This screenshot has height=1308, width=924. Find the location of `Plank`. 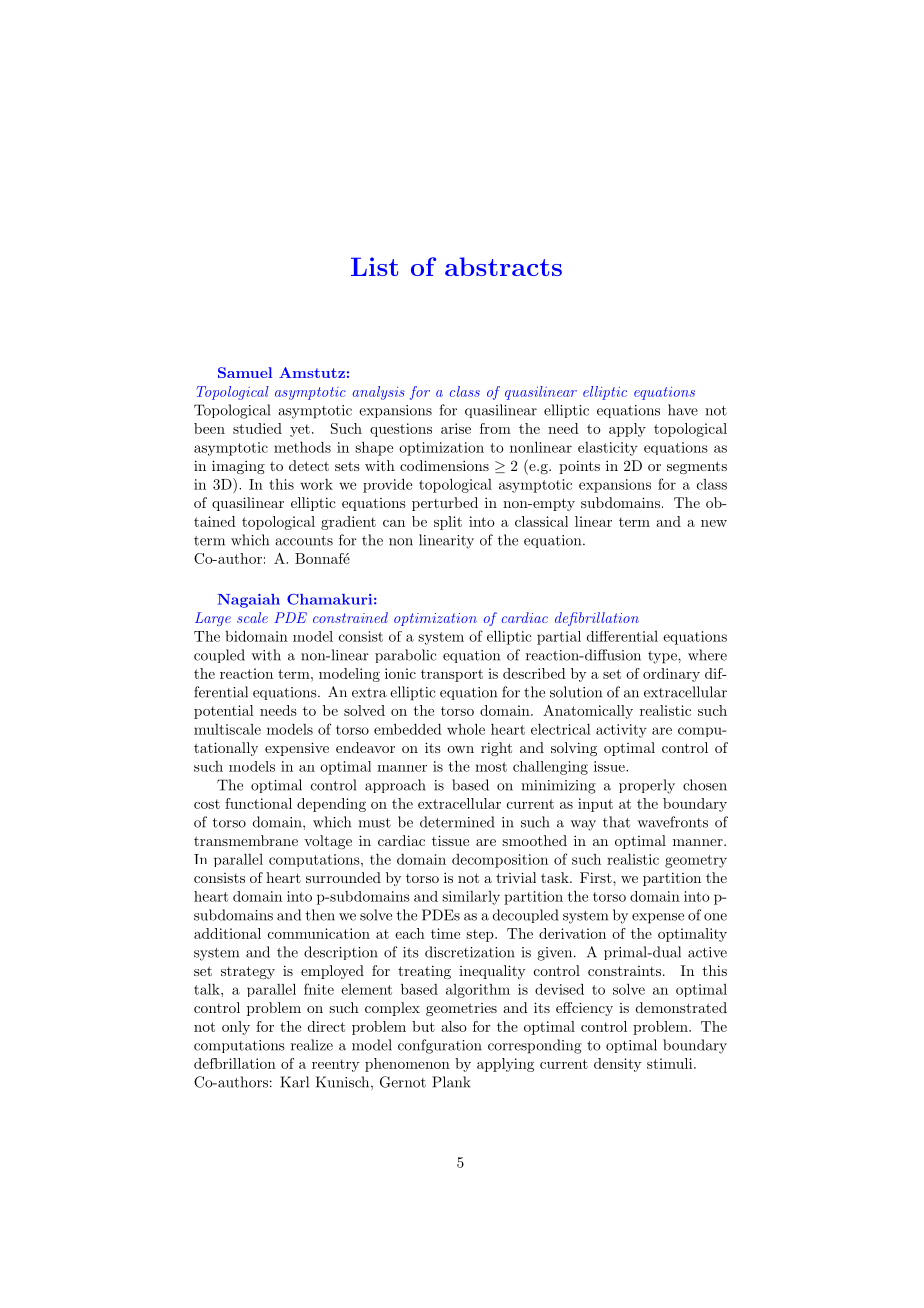

Plank is located at coordinates (451, 1082).
